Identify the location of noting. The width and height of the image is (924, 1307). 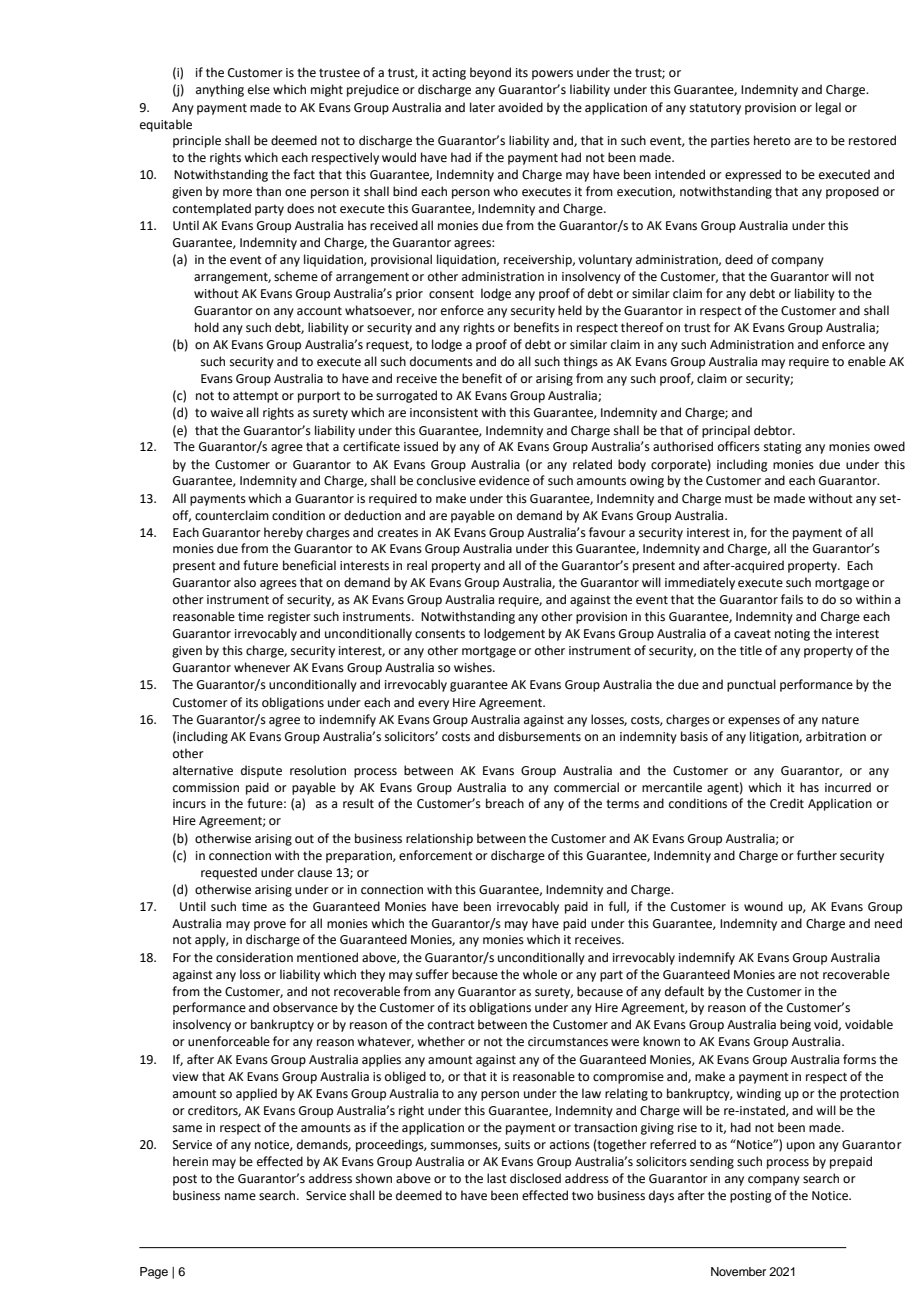
(792, 635).
